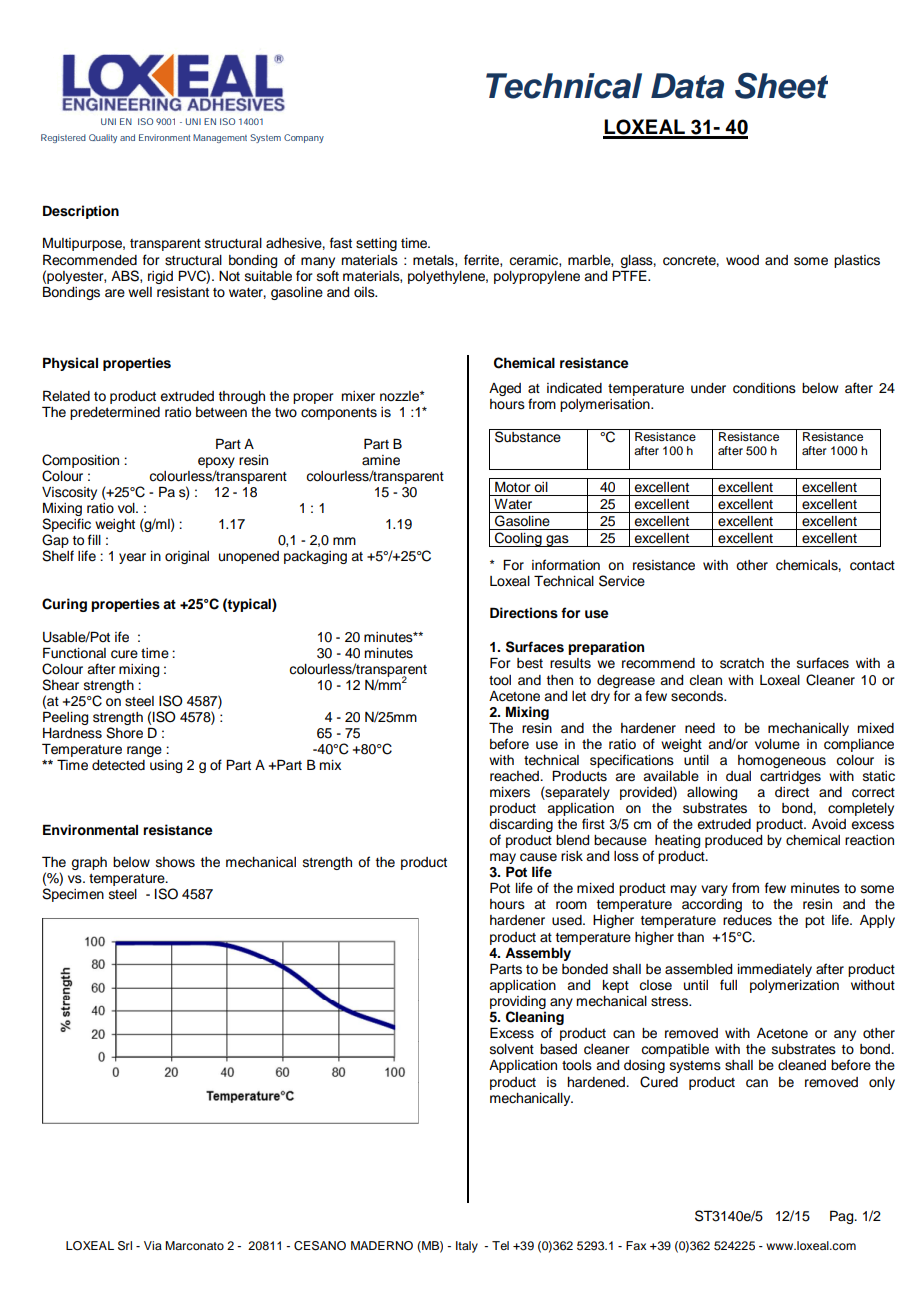 The image size is (924, 1308). Describe the element at coordinates (764, 388) in the screenshot. I see `conditions` at that location.
